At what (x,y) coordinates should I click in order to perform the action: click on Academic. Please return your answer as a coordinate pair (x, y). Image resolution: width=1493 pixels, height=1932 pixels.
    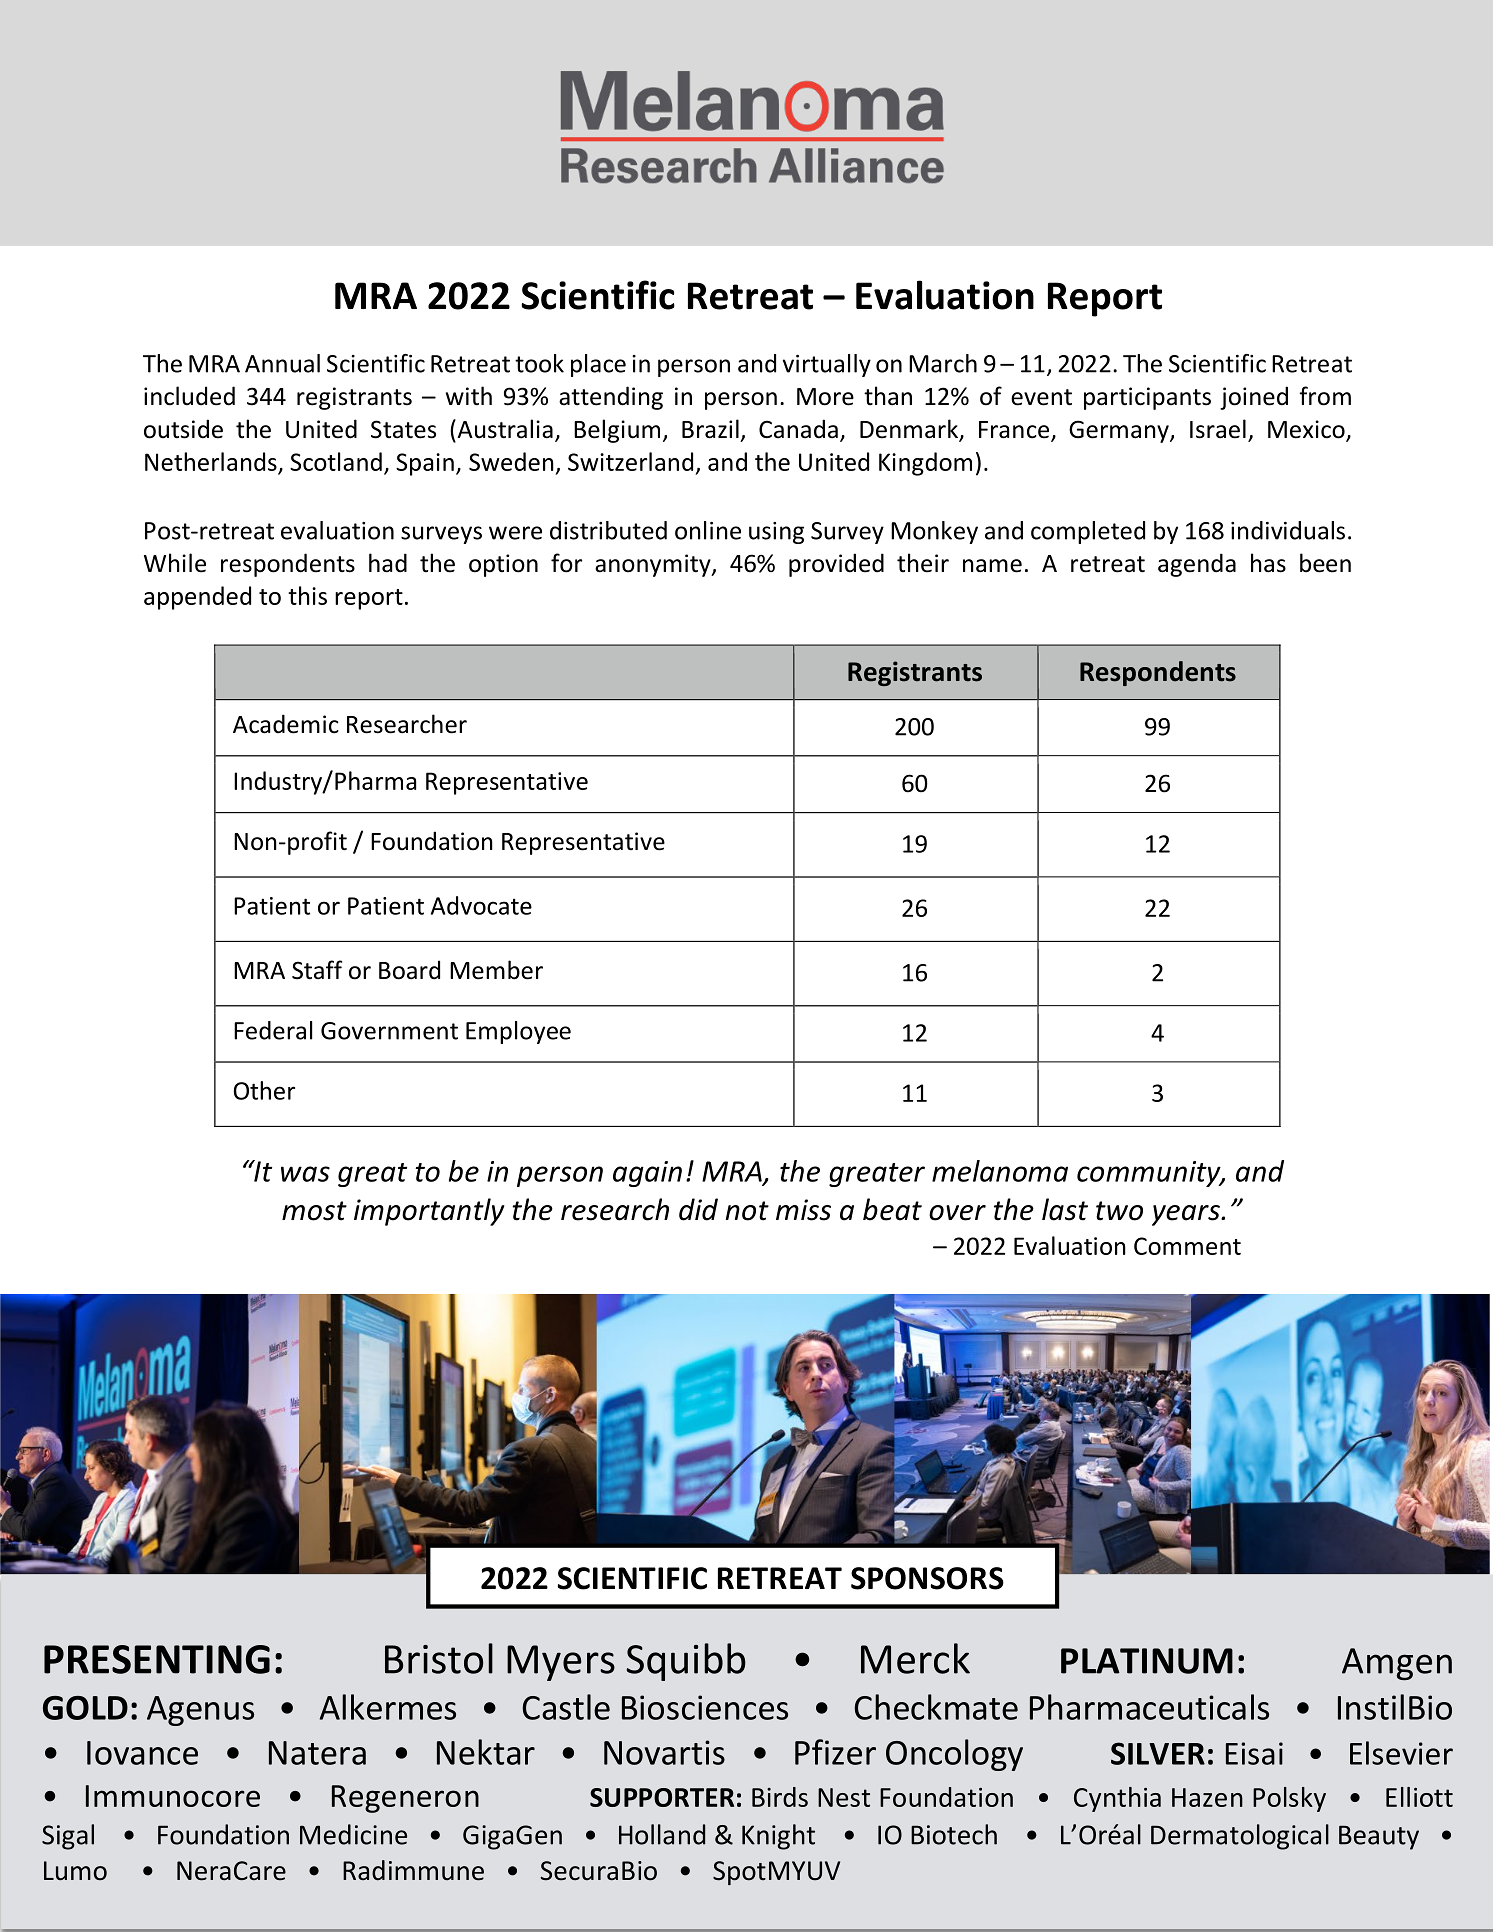
    Looking at the image, I should click on (286, 724).
